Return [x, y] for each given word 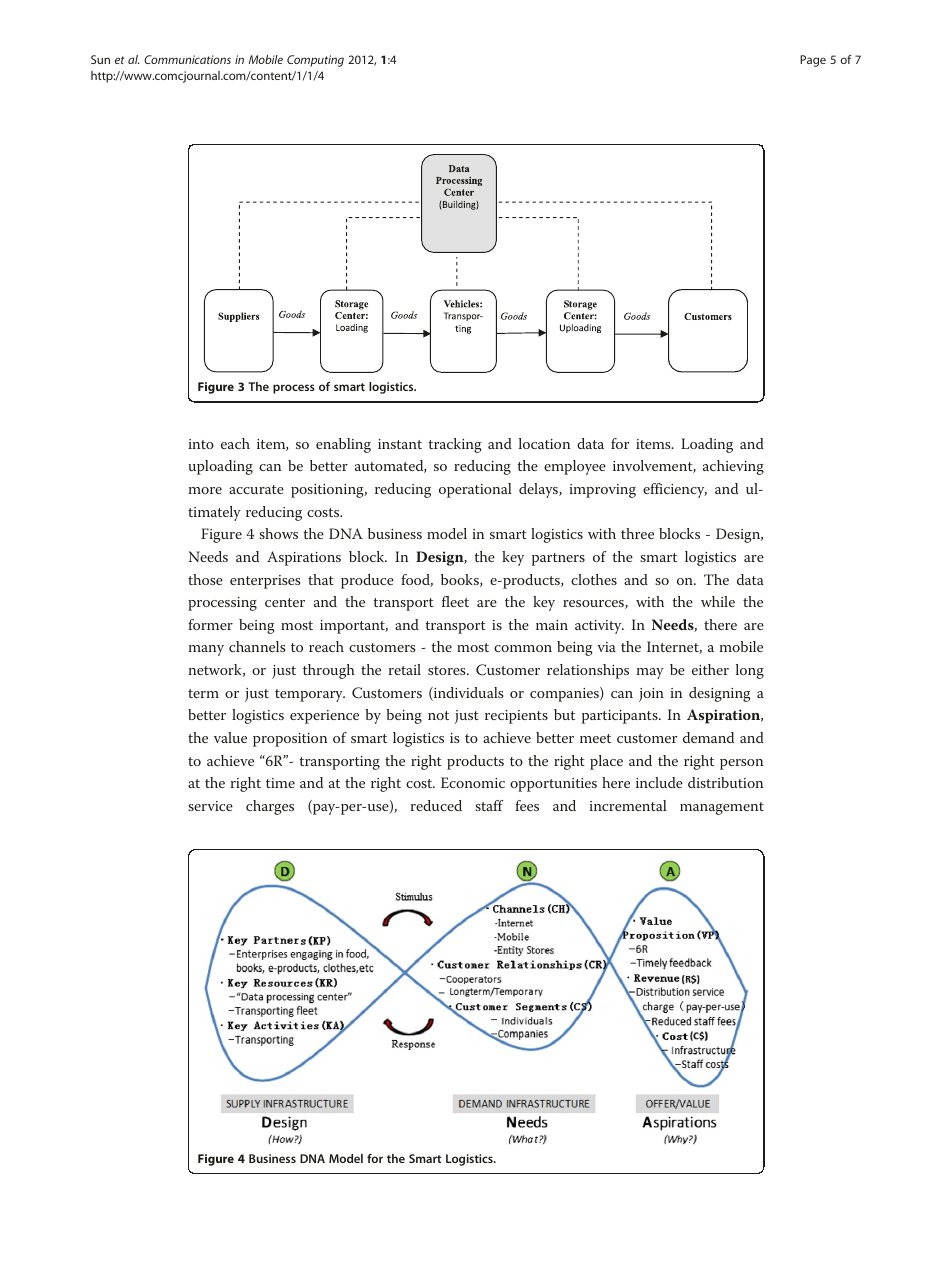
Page [813, 61]
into [201, 444]
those [205, 579]
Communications [187, 59]
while [718, 601]
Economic [473, 782]
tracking [455, 445]
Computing [315, 61]
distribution [726, 782]
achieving [733, 467]
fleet [455, 601]
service [210, 806]
